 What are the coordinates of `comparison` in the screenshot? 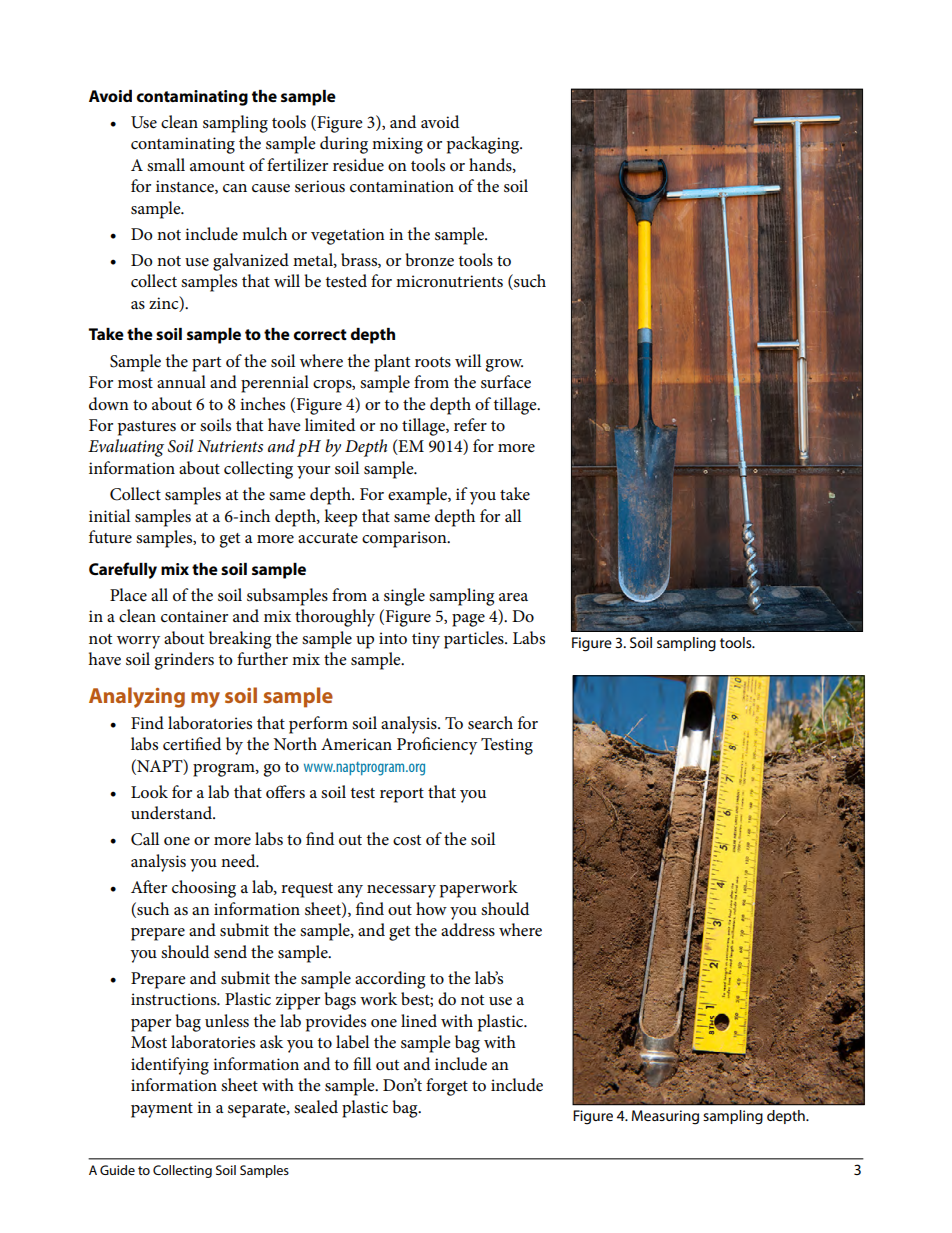 It's located at (405, 539).
